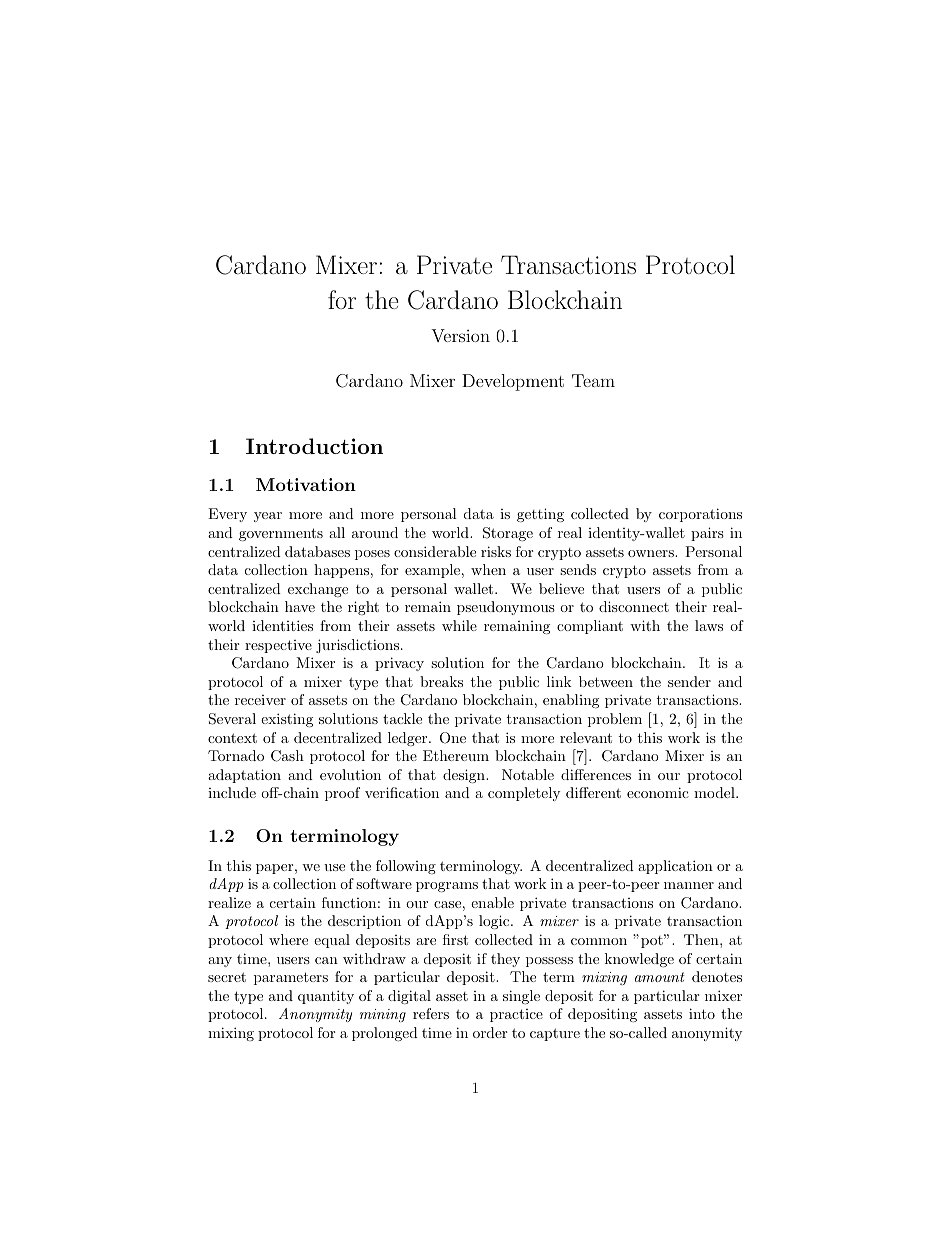  Describe the element at coordinates (291, 978) in the page. I see `parameters` at that location.
